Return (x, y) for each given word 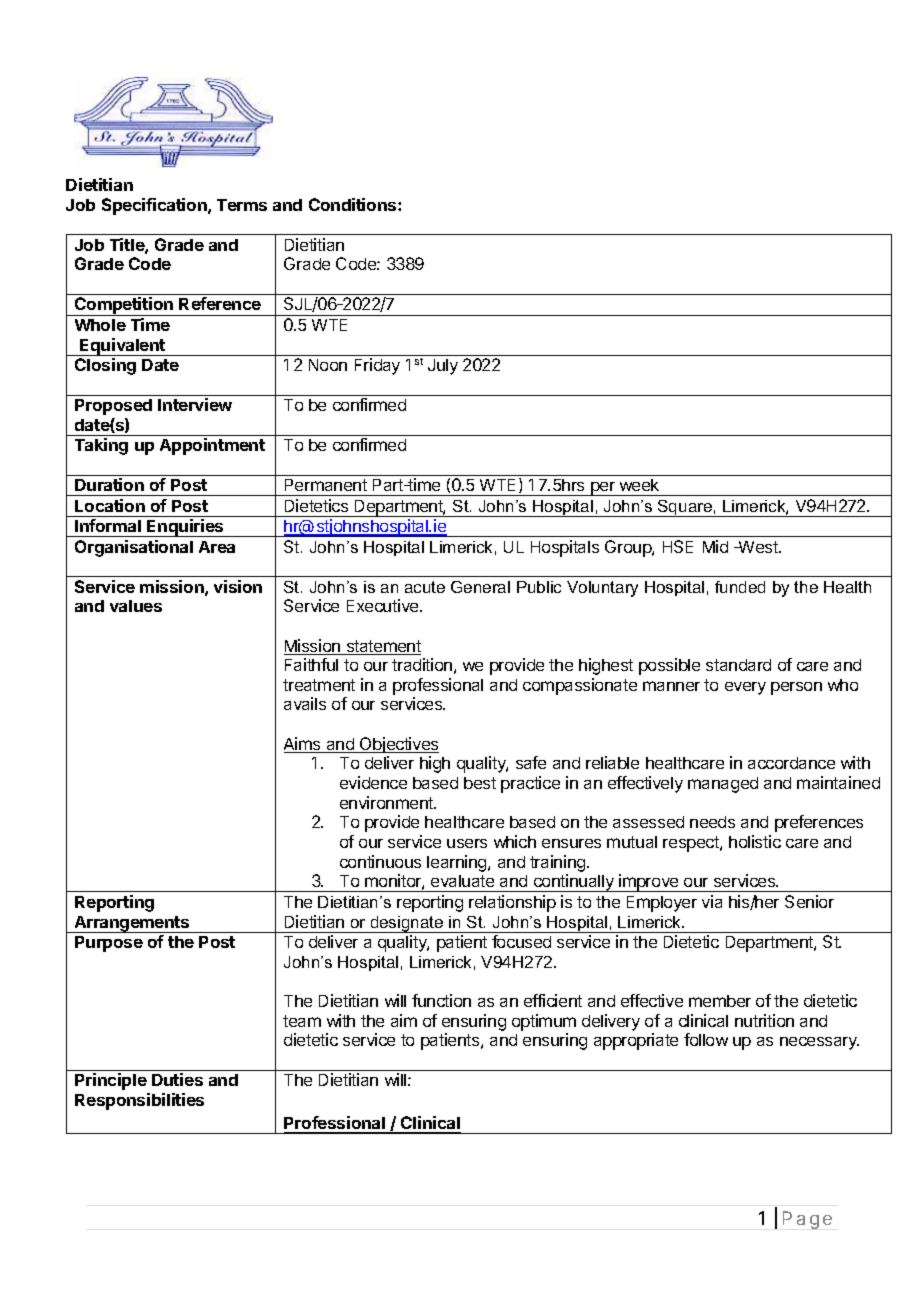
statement (382, 647)
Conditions (354, 204)
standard (738, 665)
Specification (155, 206)
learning (458, 863)
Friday (377, 366)
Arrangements (132, 924)
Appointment (212, 446)
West (758, 547)
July (443, 367)
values (136, 606)
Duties (177, 1079)
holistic (755, 841)
